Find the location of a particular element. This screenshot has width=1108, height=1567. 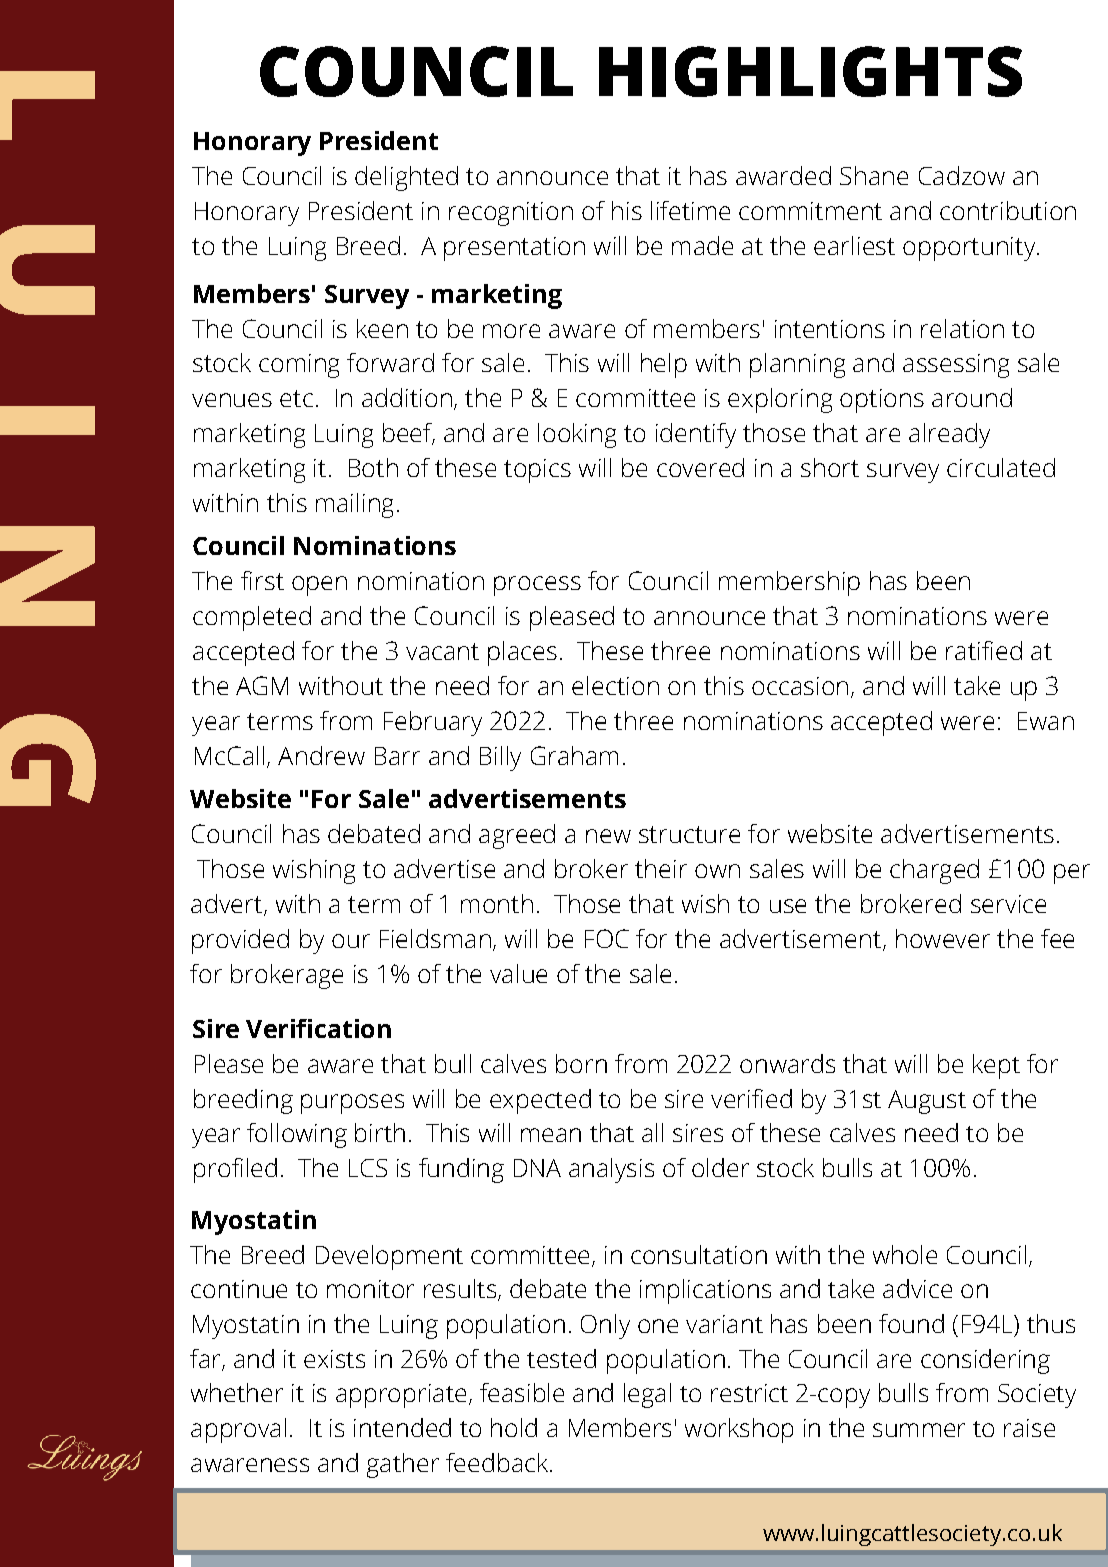

summer is located at coordinates (919, 1430).
